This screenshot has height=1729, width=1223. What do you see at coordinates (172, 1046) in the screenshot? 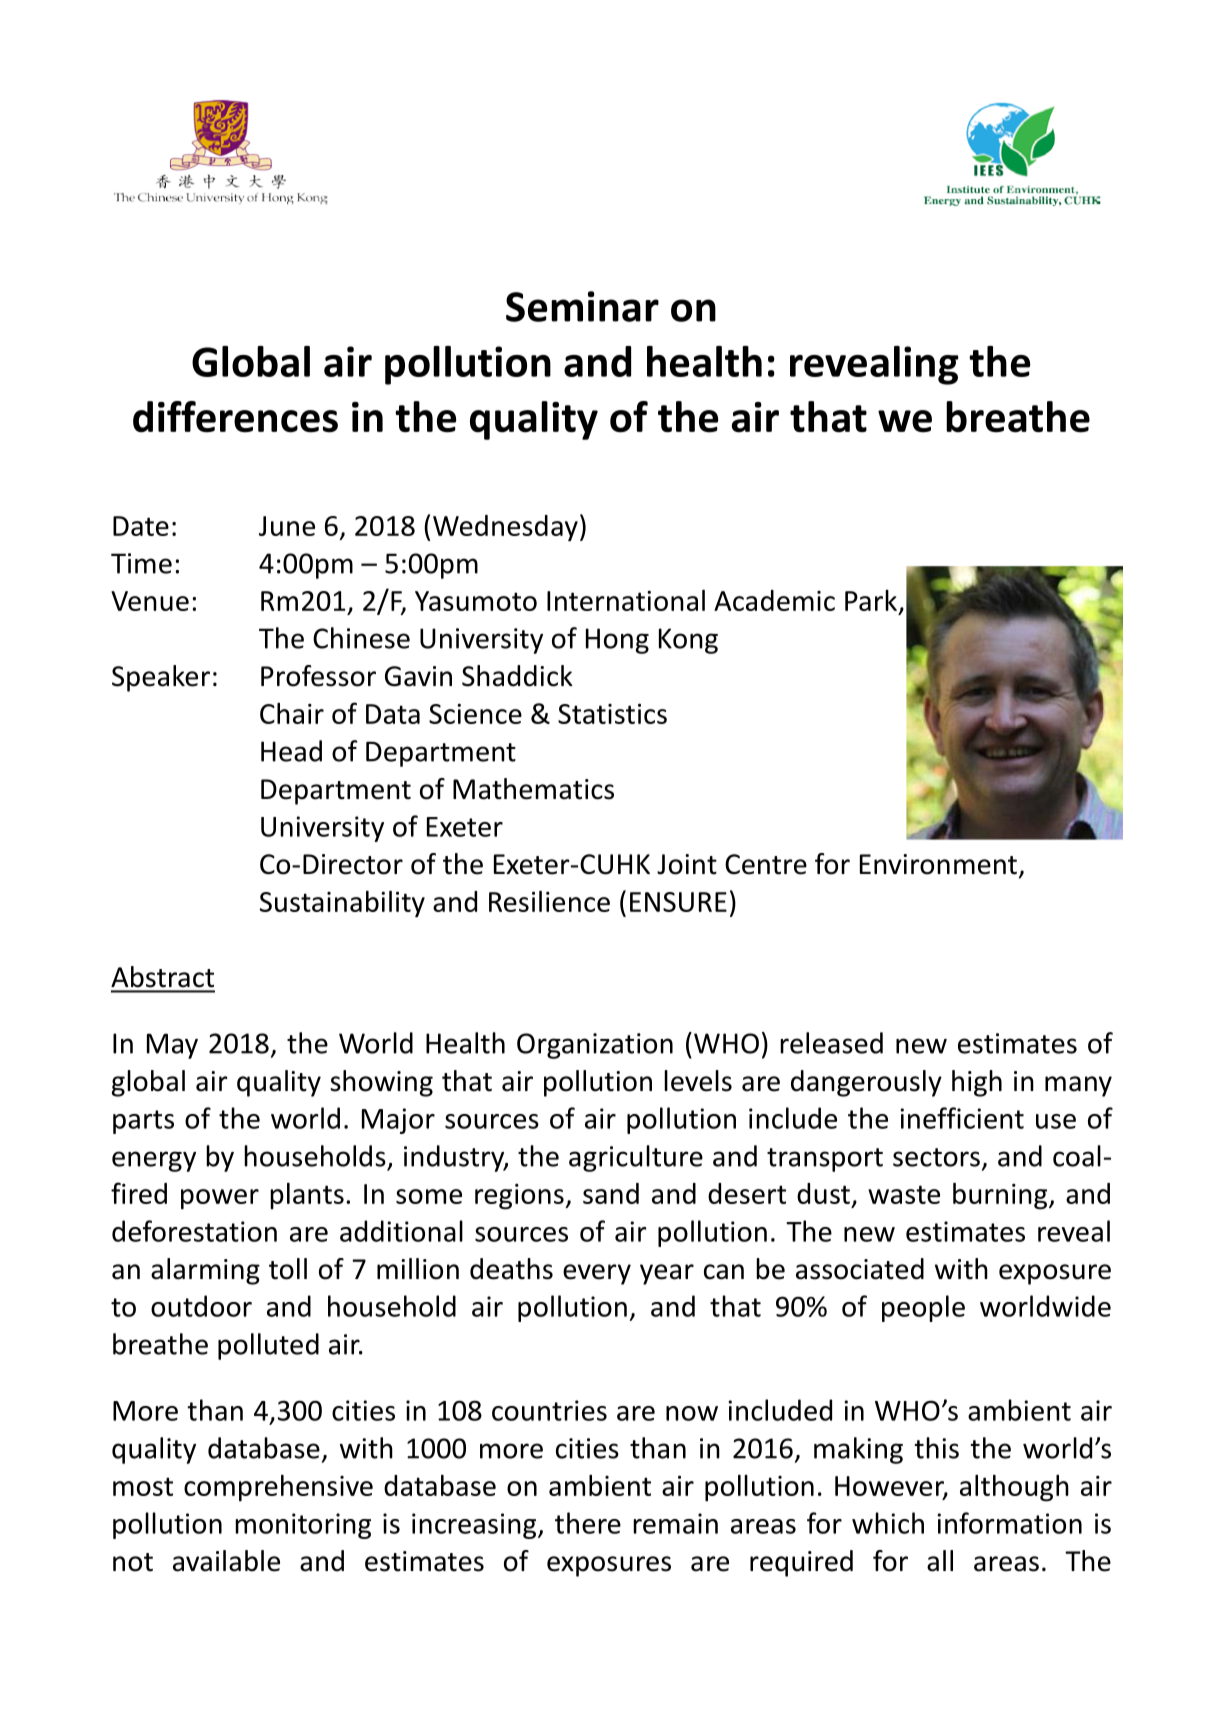
I see `May` at bounding box center [172, 1046].
